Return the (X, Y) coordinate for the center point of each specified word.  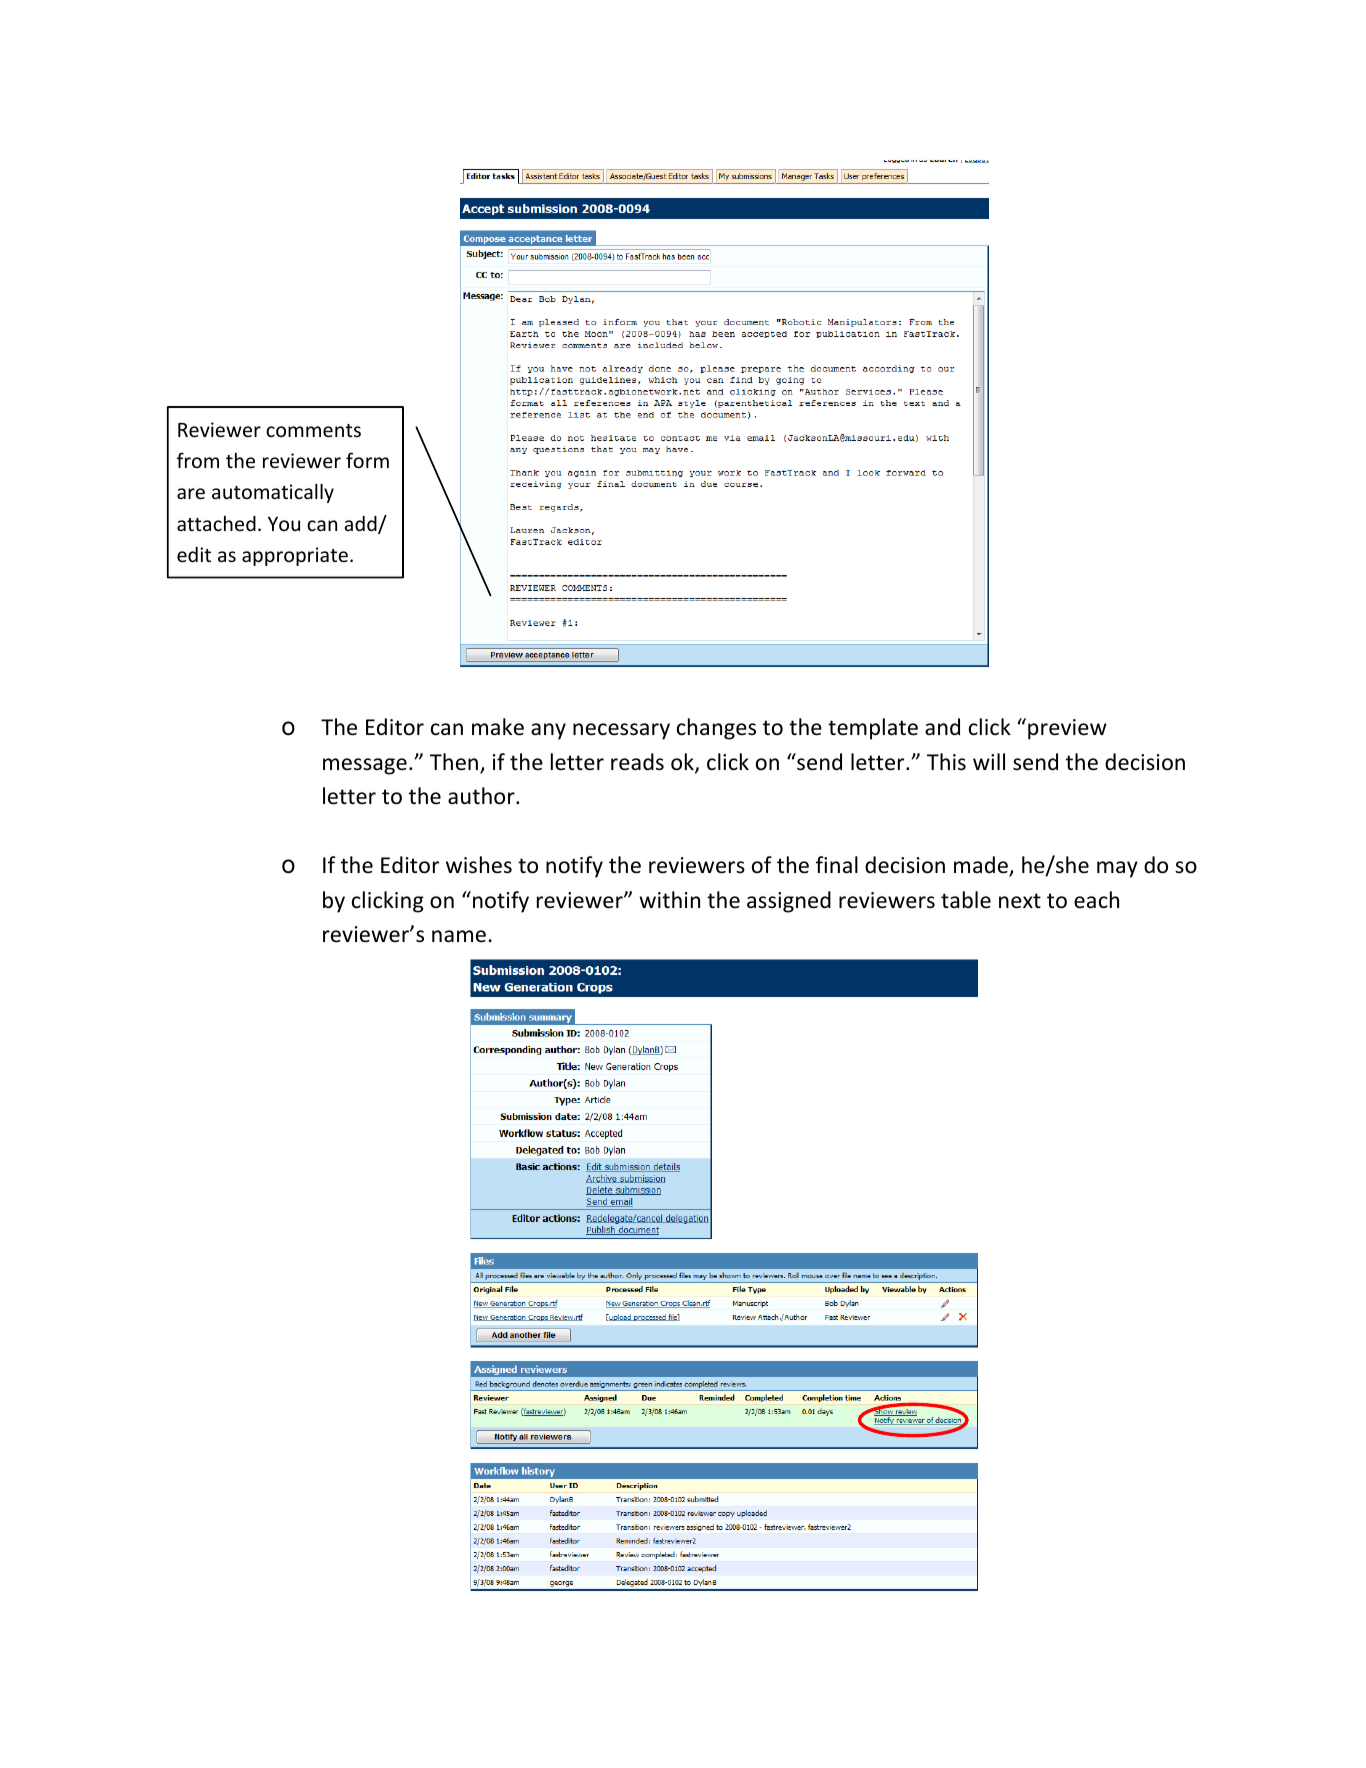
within (669, 899)
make (498, 727)
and (942, 727)
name (459, 936)
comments (313, 430)
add (362, 525)
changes (716, 729)
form (367, 460)
